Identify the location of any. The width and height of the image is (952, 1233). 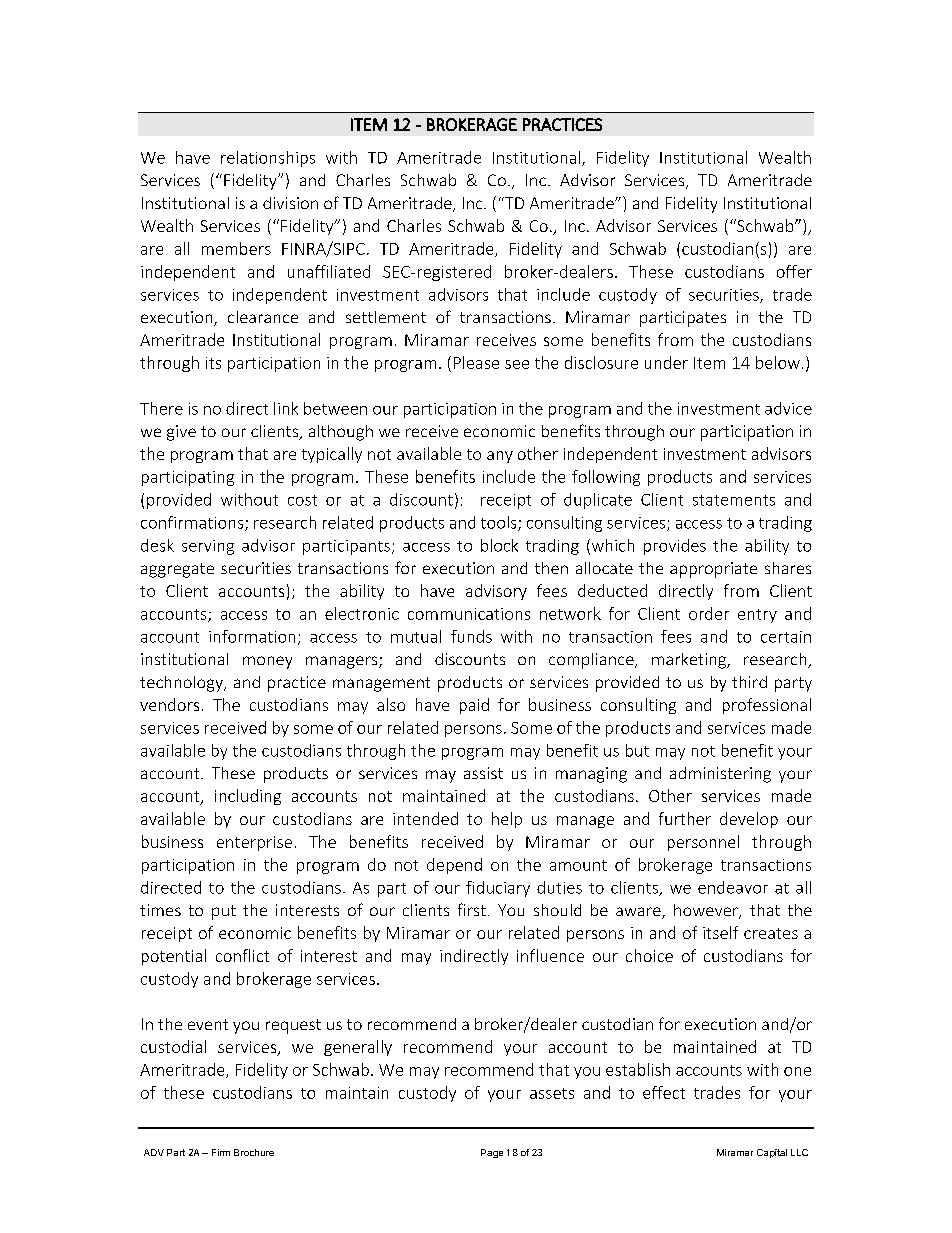
(500, 457).
